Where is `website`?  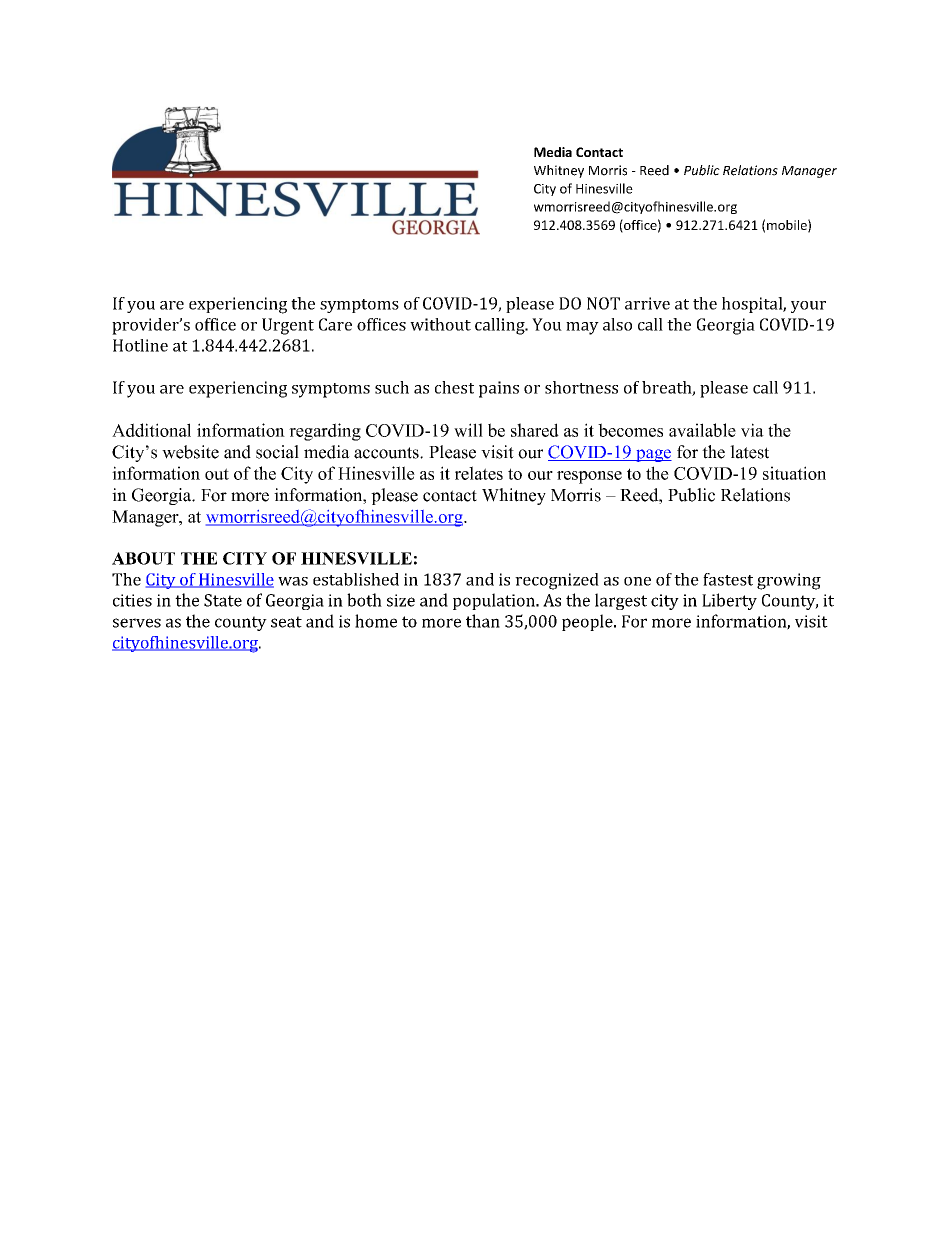
website is located at coordinates (190, 452).
